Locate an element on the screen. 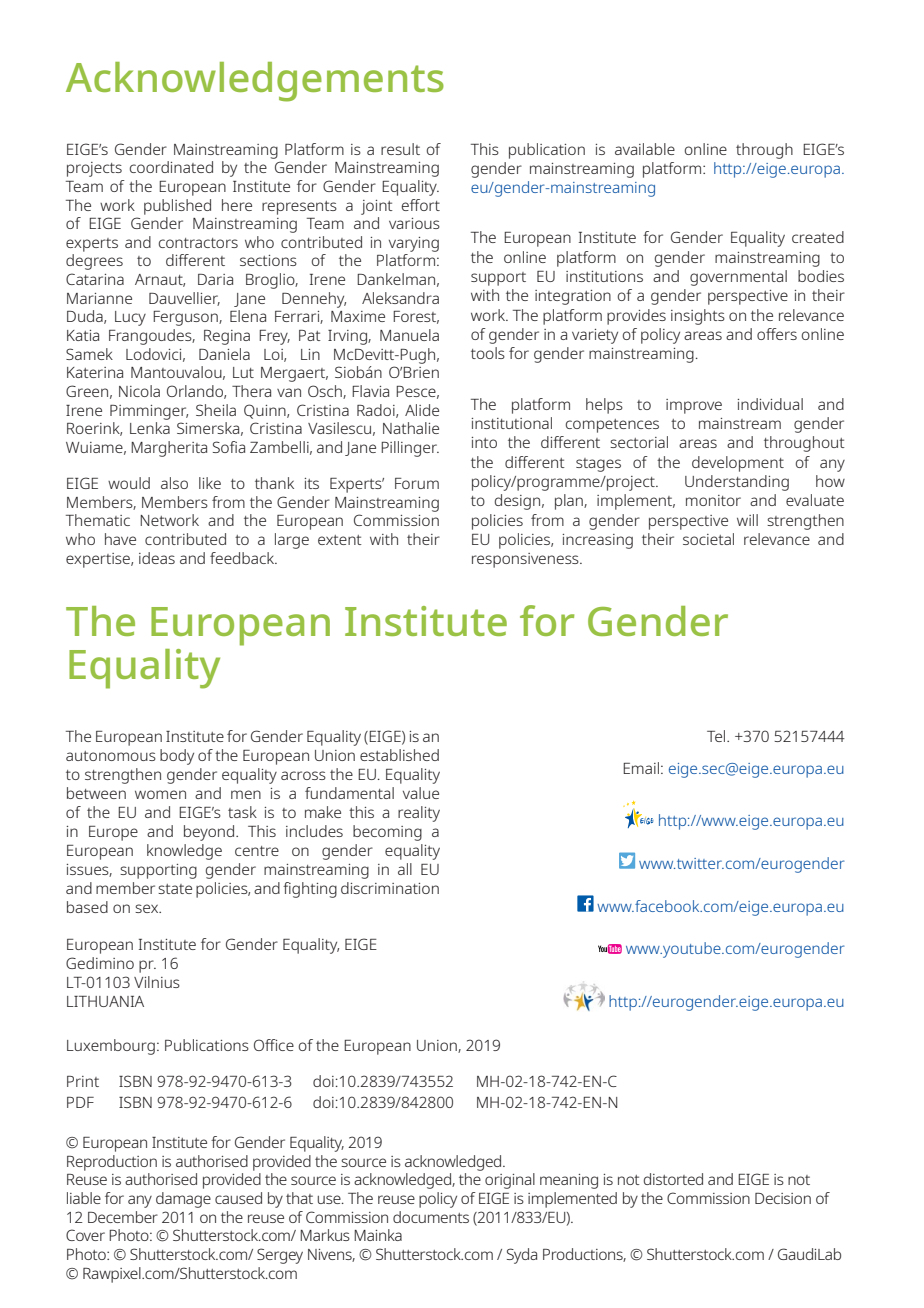 This screenshot has width=924, height=1308. damage is located at coordinates (183, 1200).
